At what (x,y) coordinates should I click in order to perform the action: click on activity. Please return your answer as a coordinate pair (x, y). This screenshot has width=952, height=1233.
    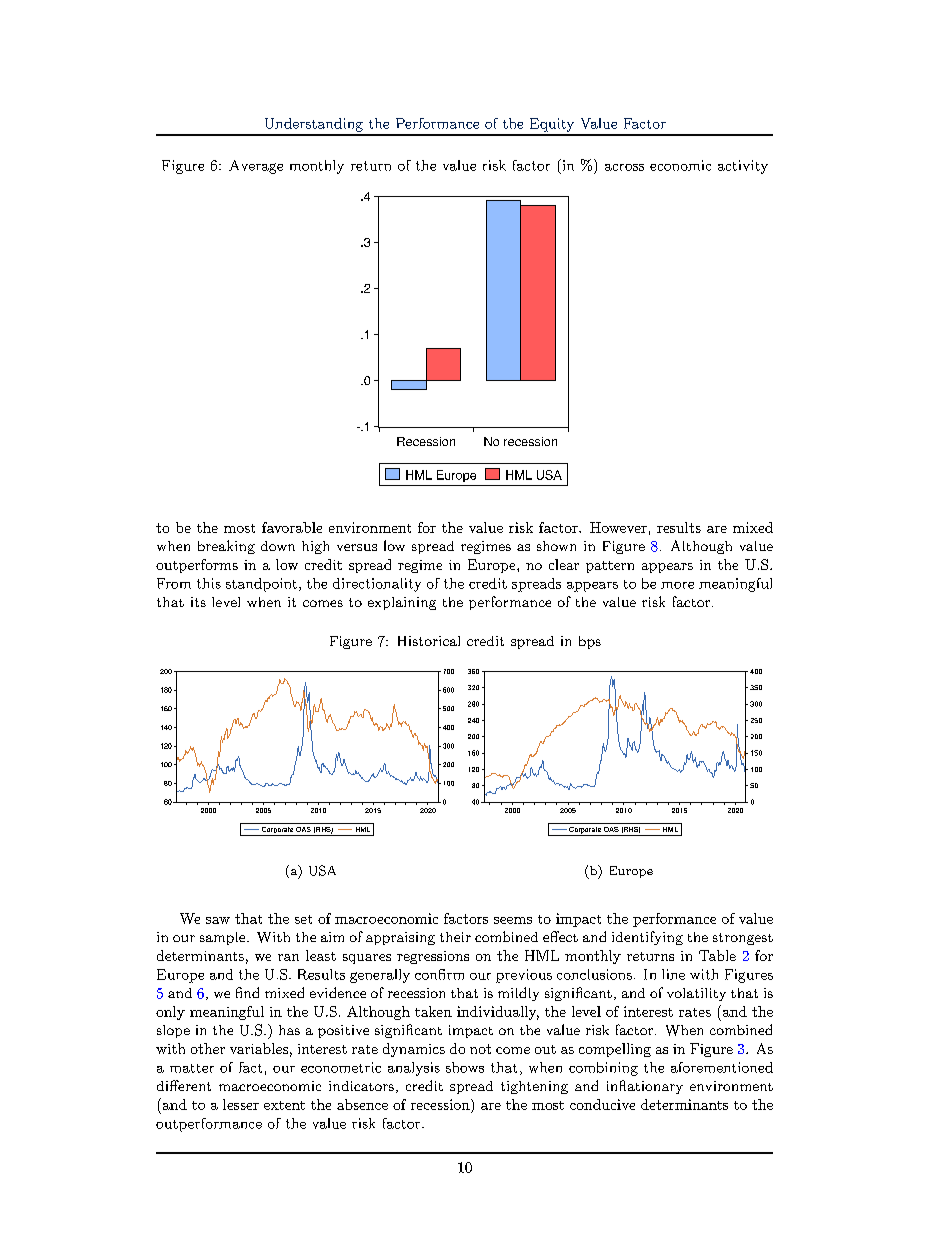
    Looking at the image, I should click on (743, 167).
